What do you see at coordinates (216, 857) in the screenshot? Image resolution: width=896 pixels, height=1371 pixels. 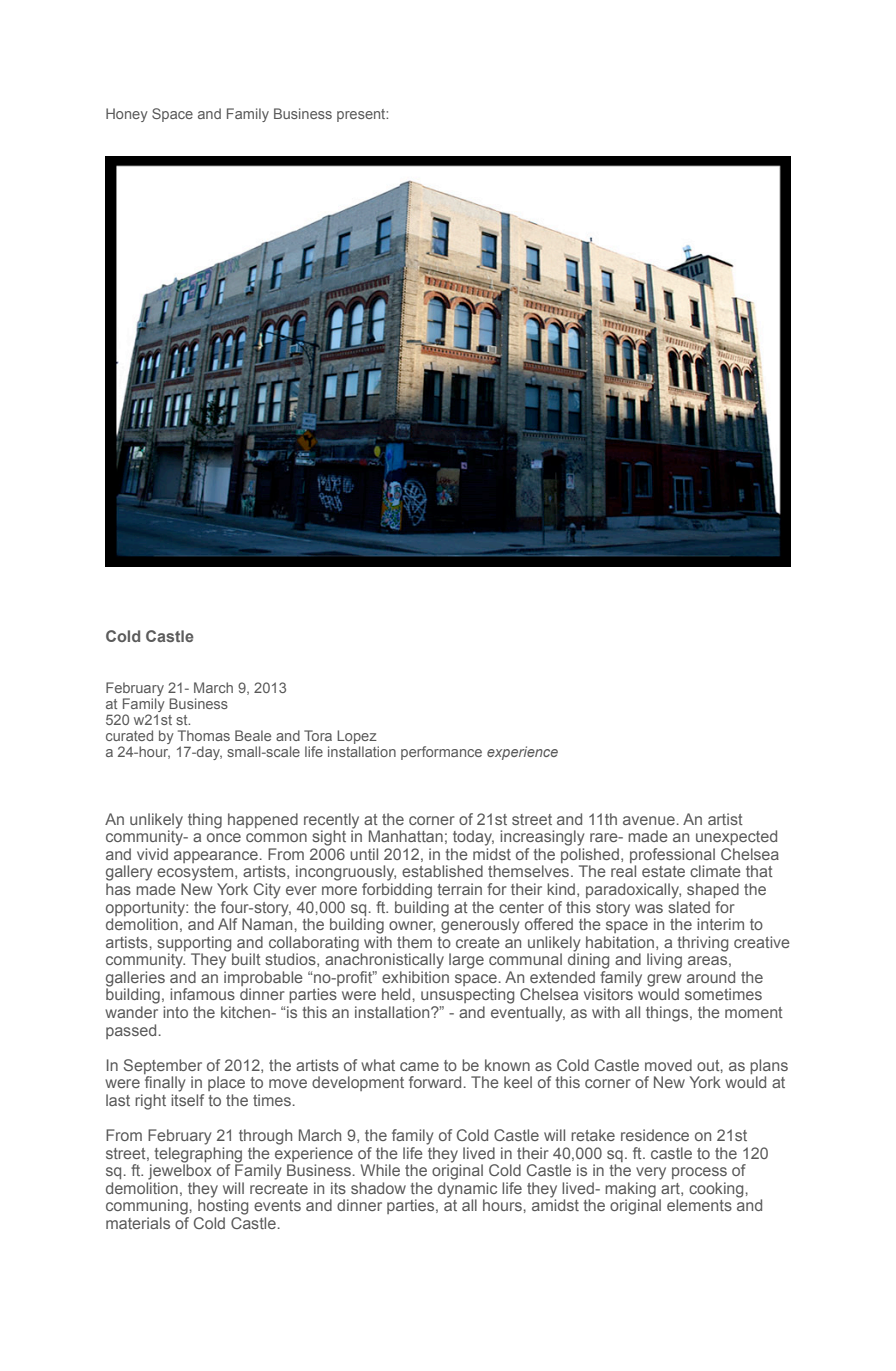 I see `appearance` at bounding box center [216, 857].
